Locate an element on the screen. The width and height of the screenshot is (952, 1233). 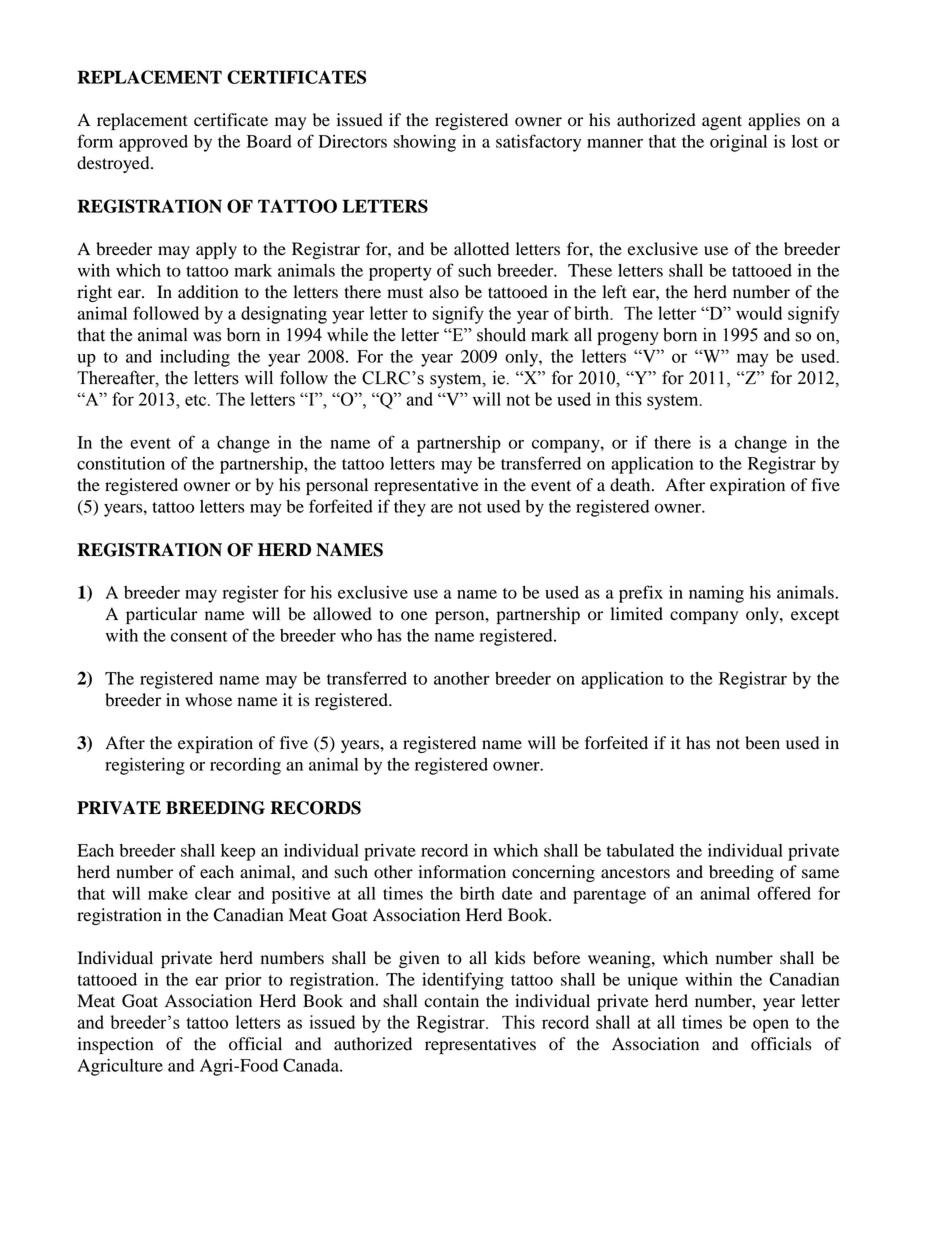
approved is located at coordinates (153, 143).
